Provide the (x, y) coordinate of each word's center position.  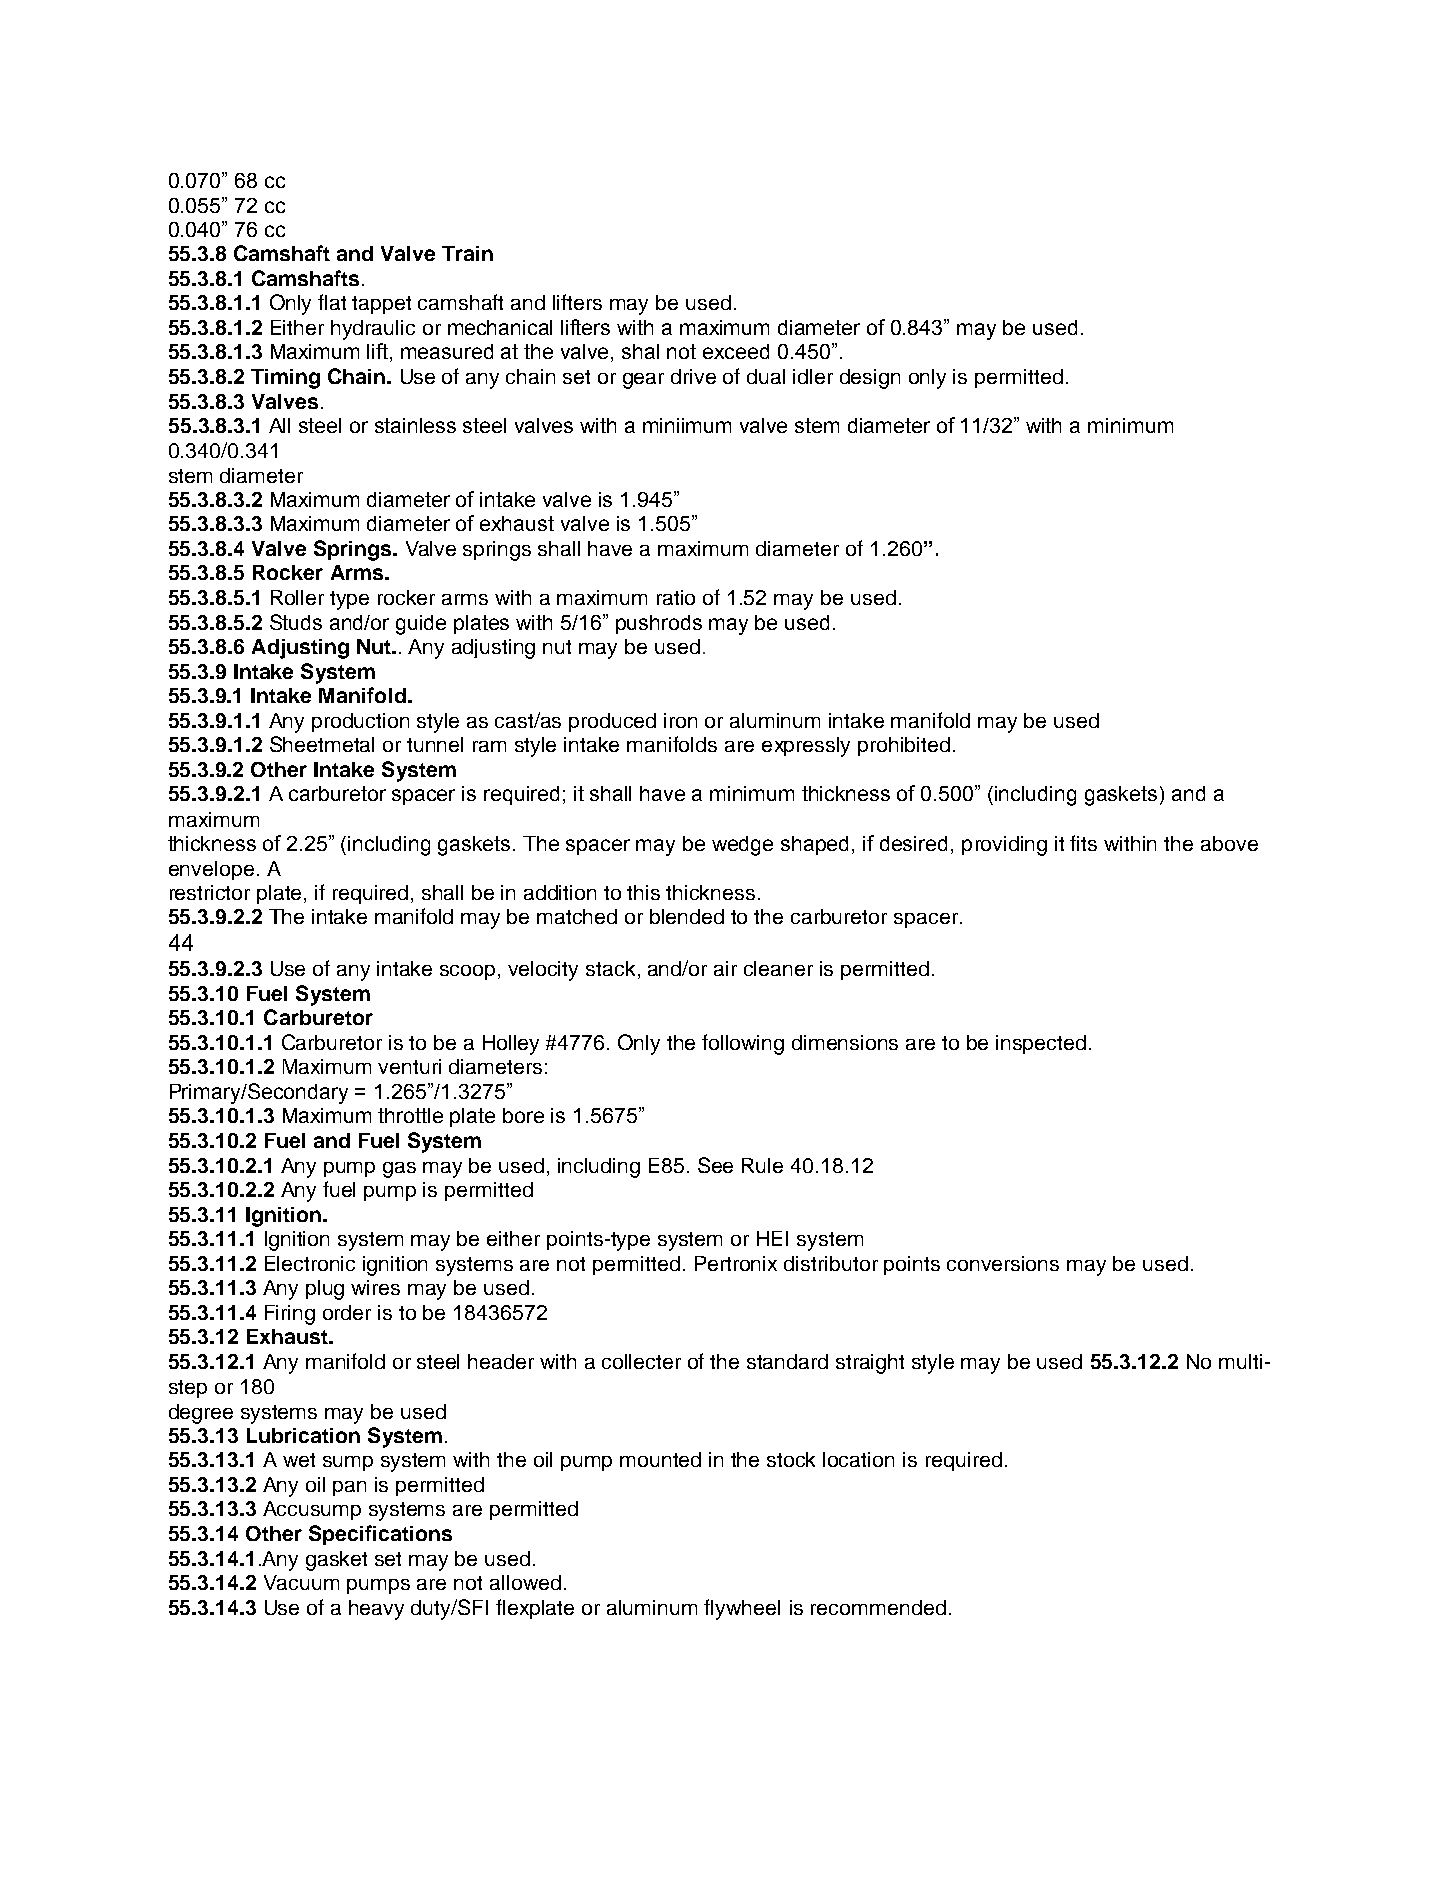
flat (332, 302)
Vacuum (301, 1582)
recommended (878, 1607)
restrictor (210, 892)
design (870, 379)
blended (687, 916)
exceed (736, 351)
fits (1083, 843)
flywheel (742, 1609)
